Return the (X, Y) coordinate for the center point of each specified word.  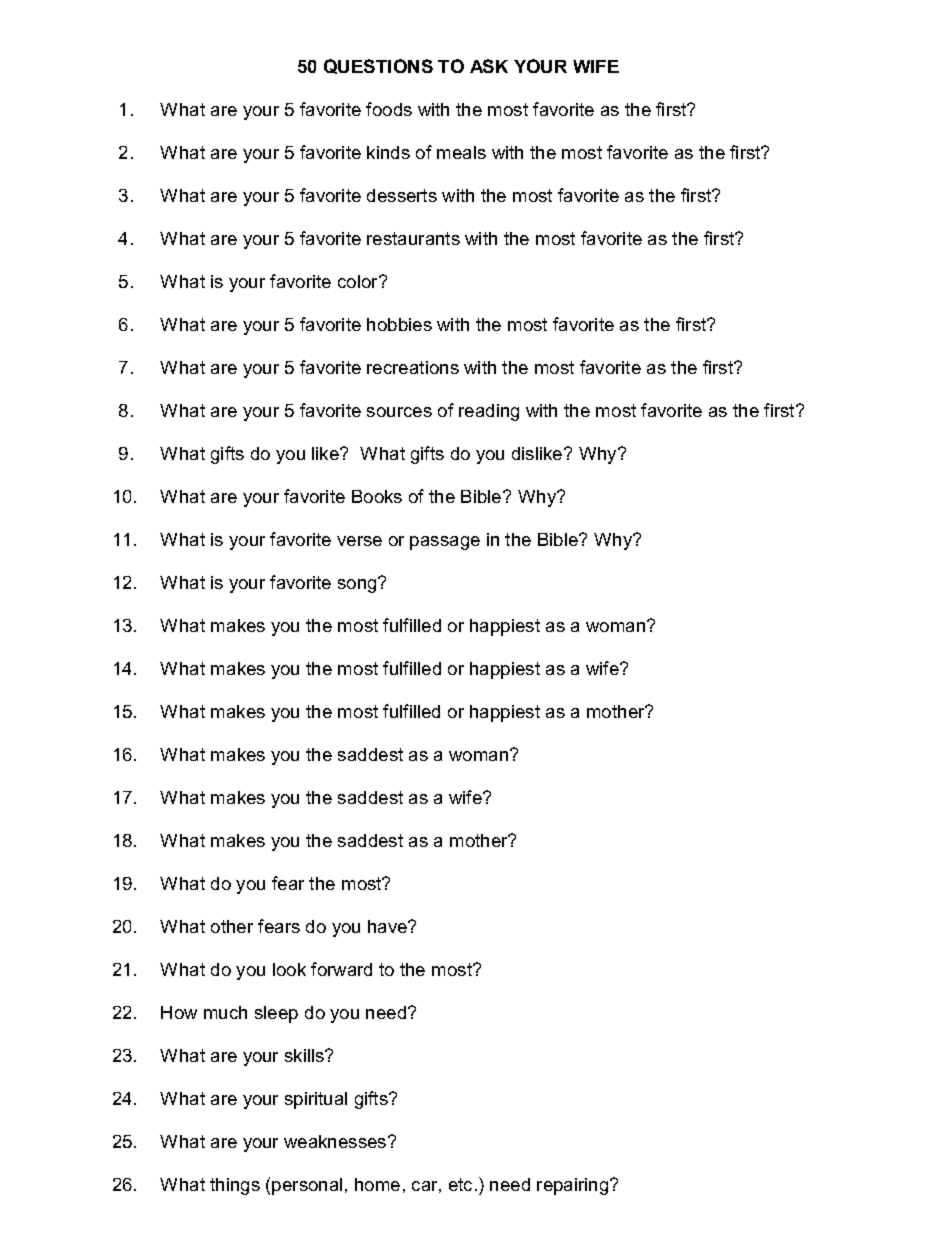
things (235, 1186)
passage (445, 543)
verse (359, 541)
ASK (489, 66)
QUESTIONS (378, 66)
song (358, 585)
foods (389, 109)
